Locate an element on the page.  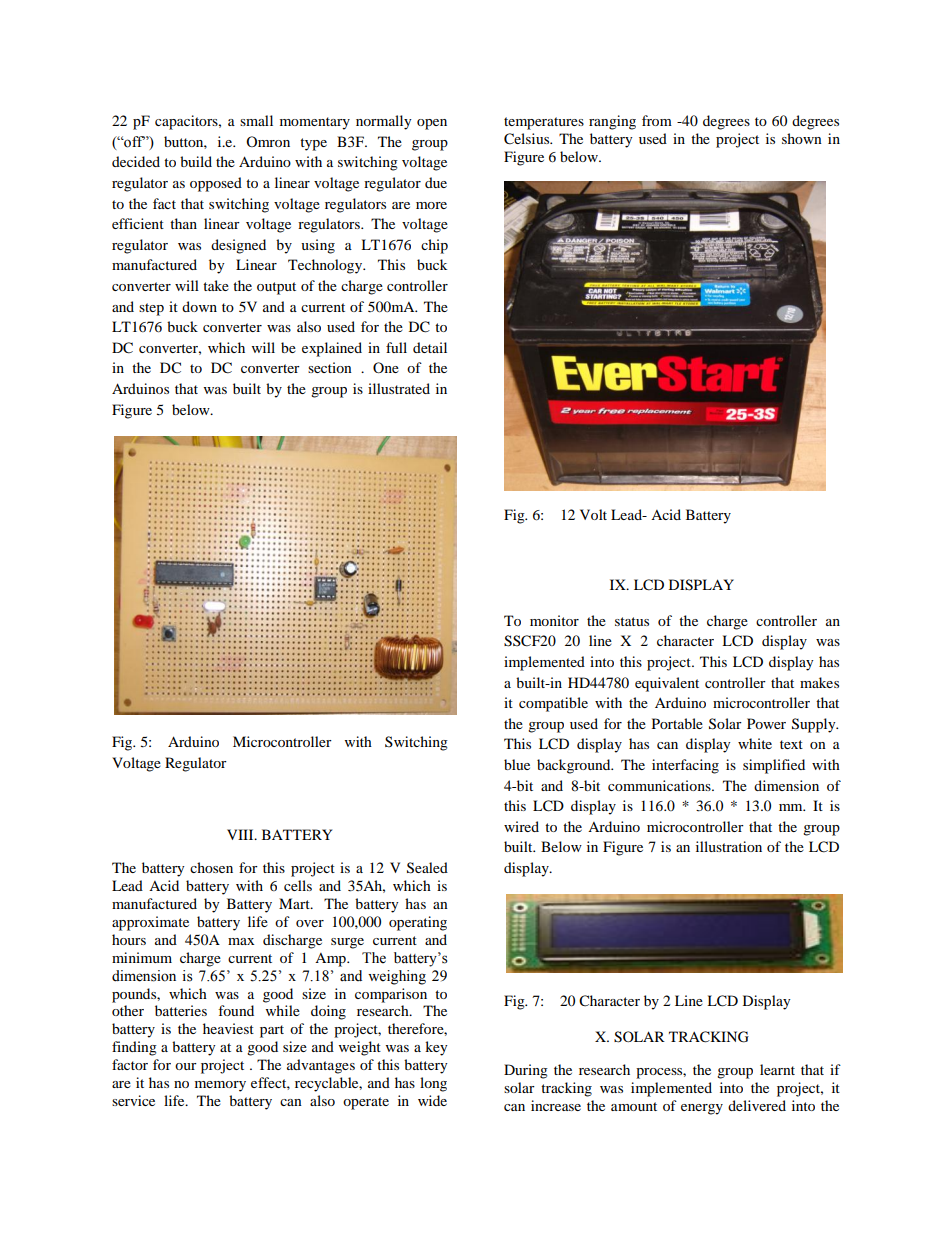
illustrated is located at coordinates (399, 388).
